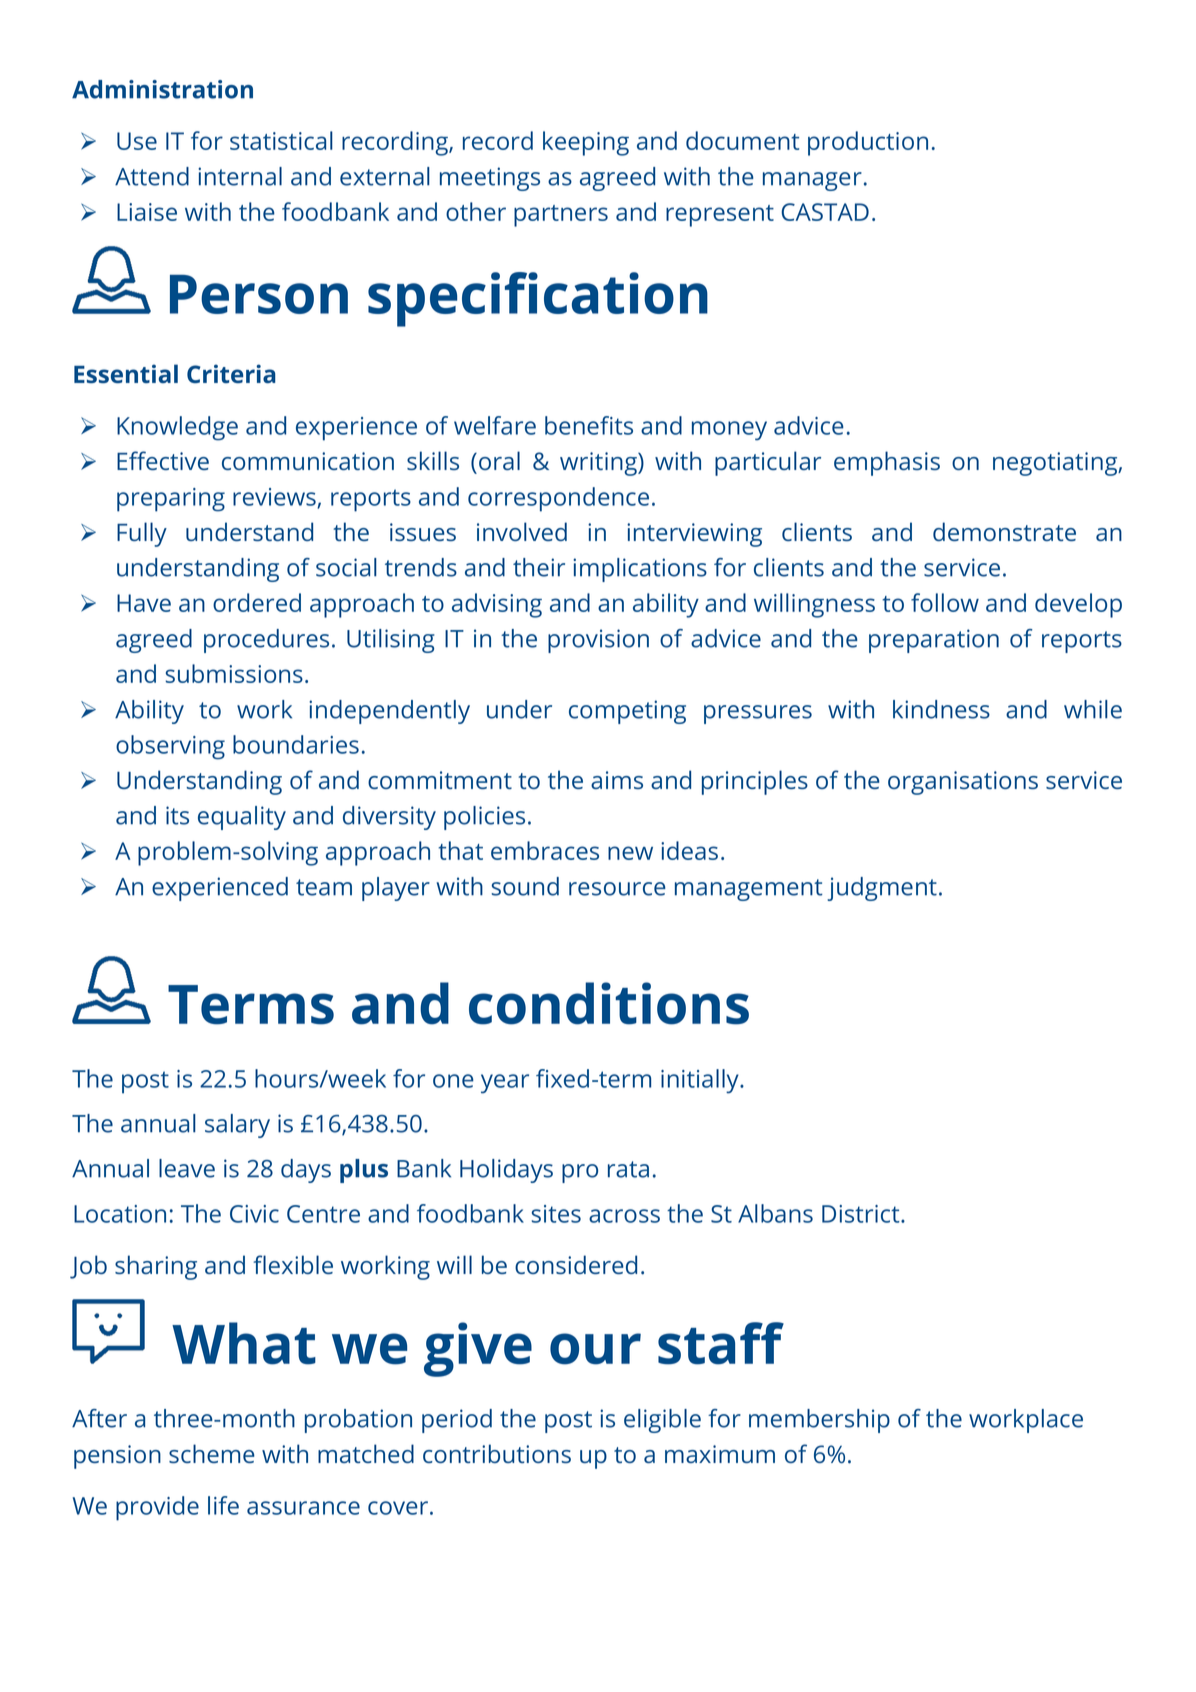  What do you see at coordinates (242, 818) in the screenshot?
I see `equality` at bounding box center [242, 818].
